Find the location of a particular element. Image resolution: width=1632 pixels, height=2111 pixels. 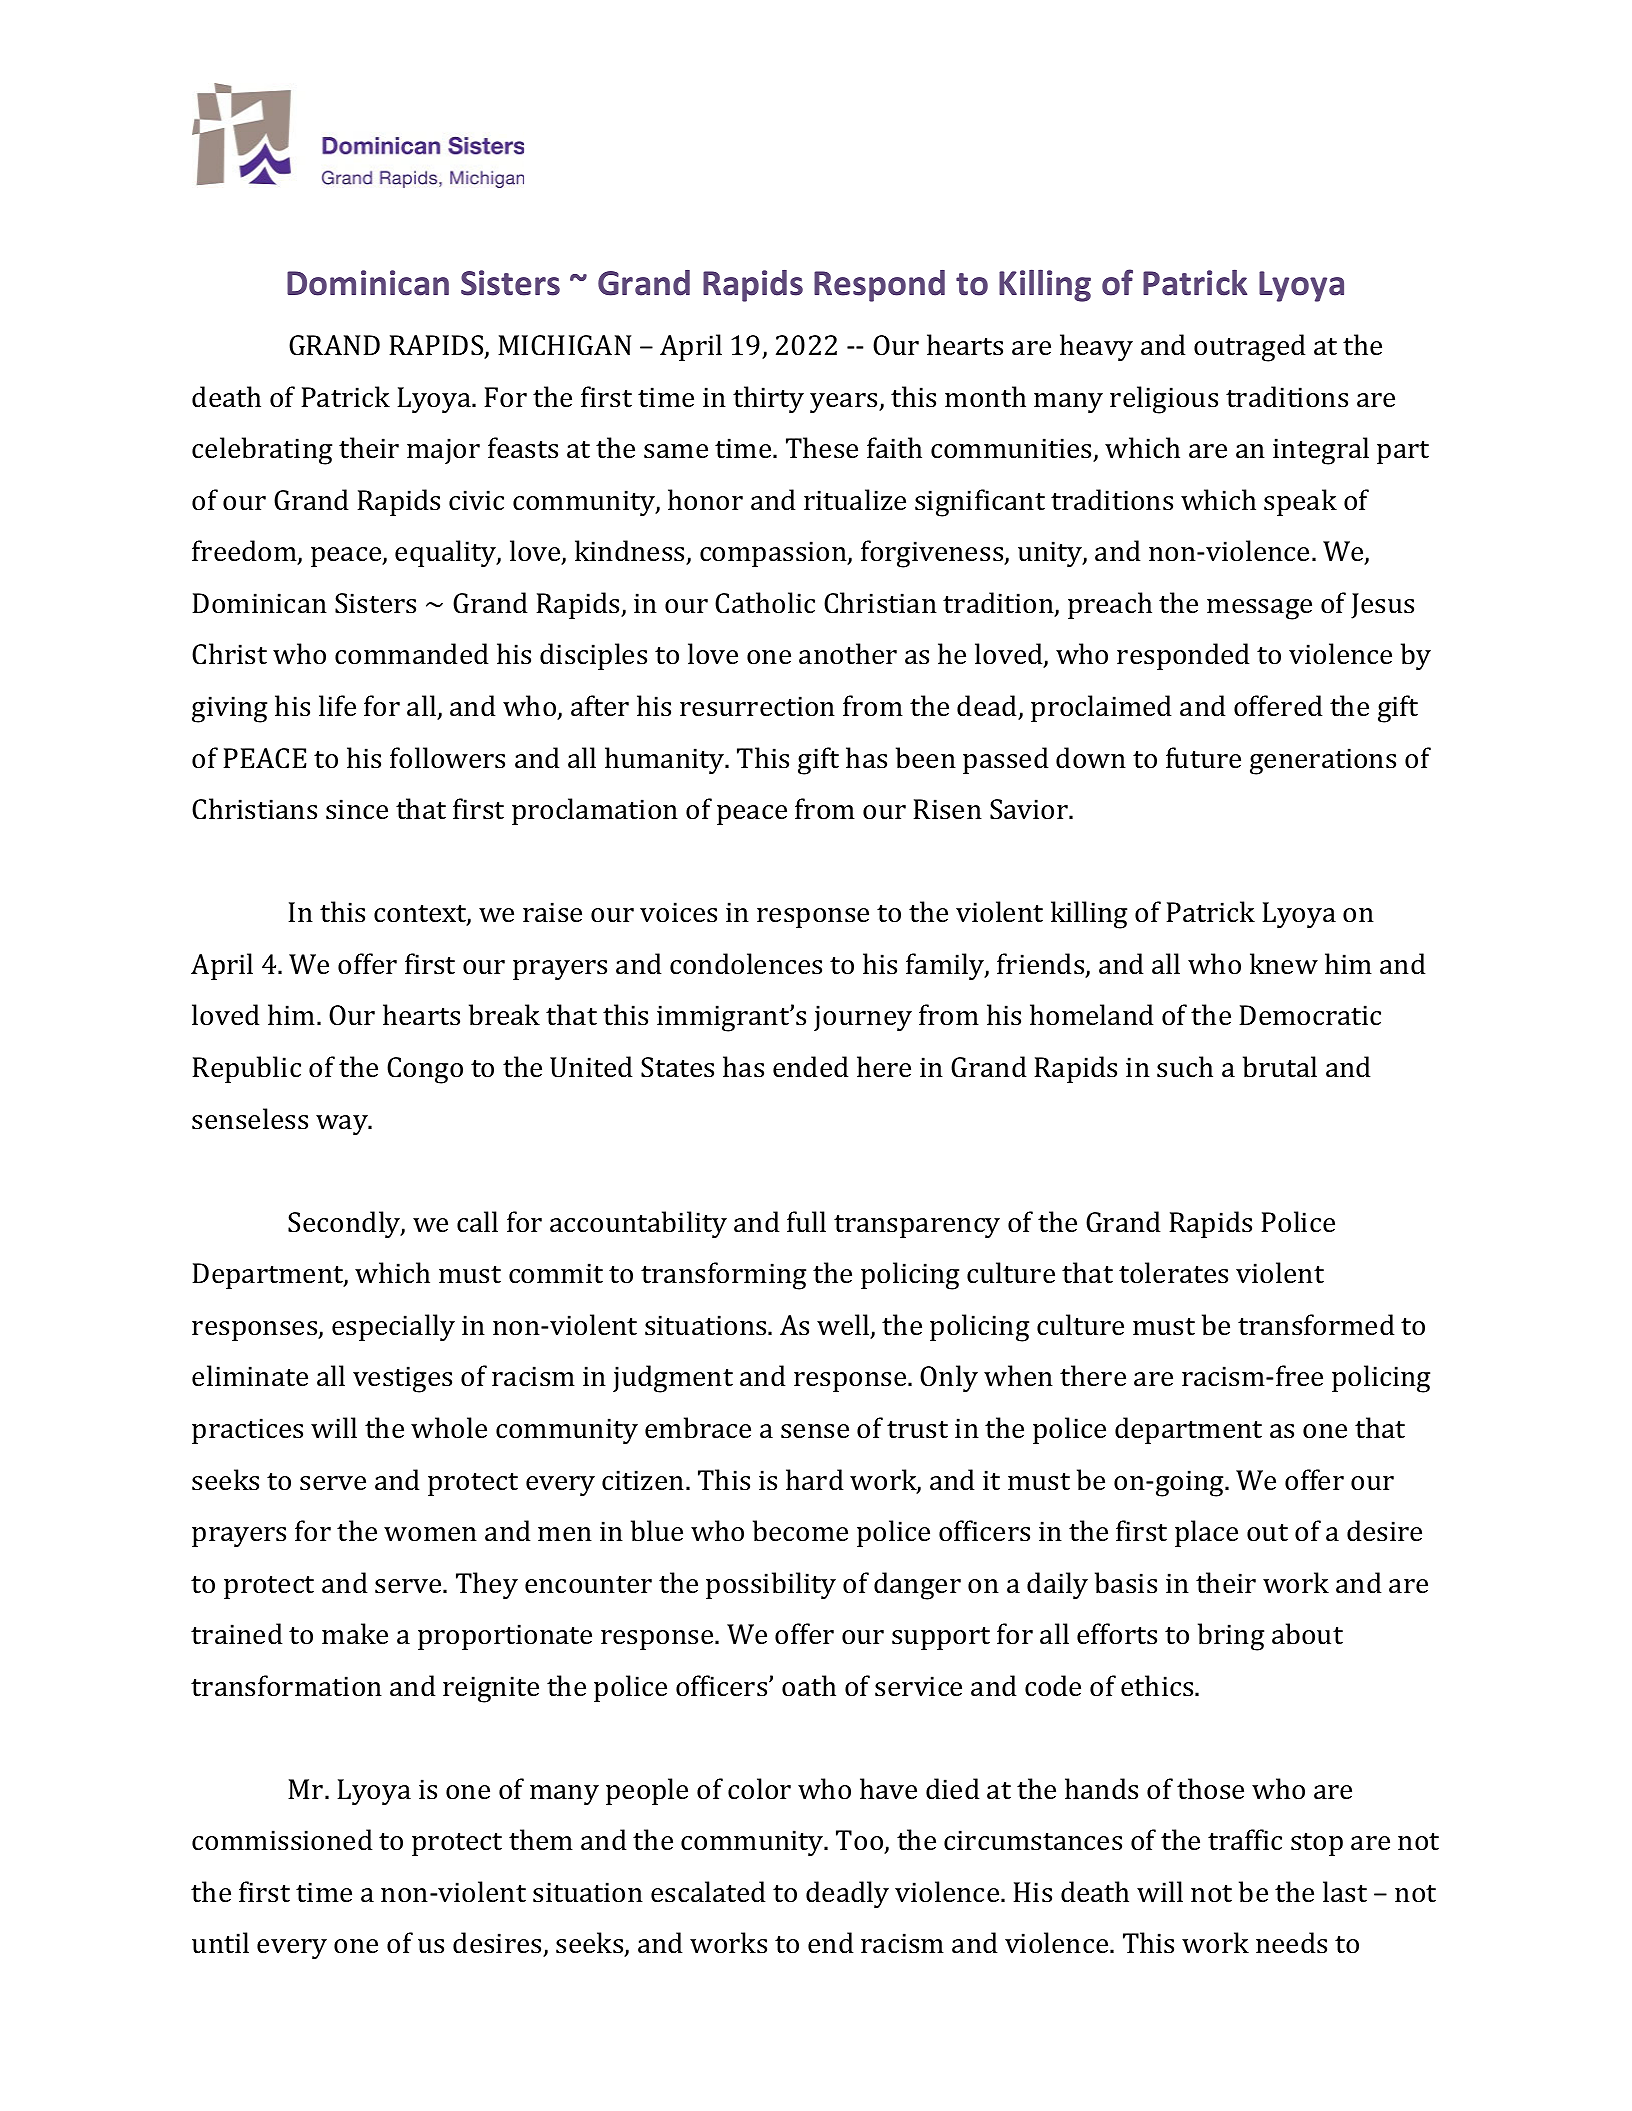

Congo is located at coordinates (425, 1070).
